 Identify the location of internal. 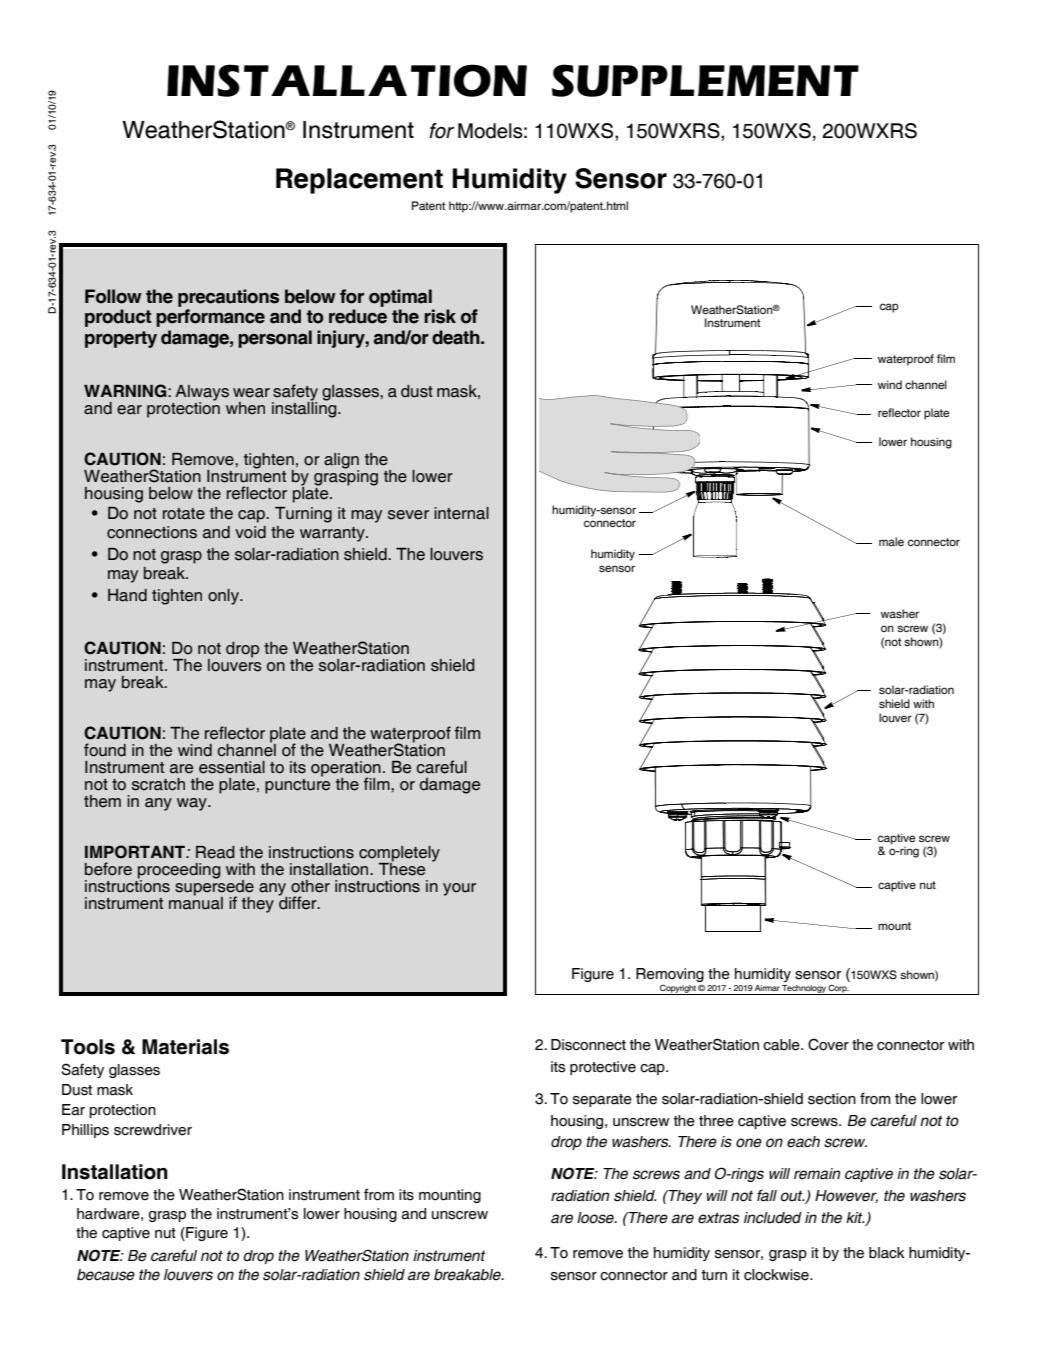
(461, 513).
